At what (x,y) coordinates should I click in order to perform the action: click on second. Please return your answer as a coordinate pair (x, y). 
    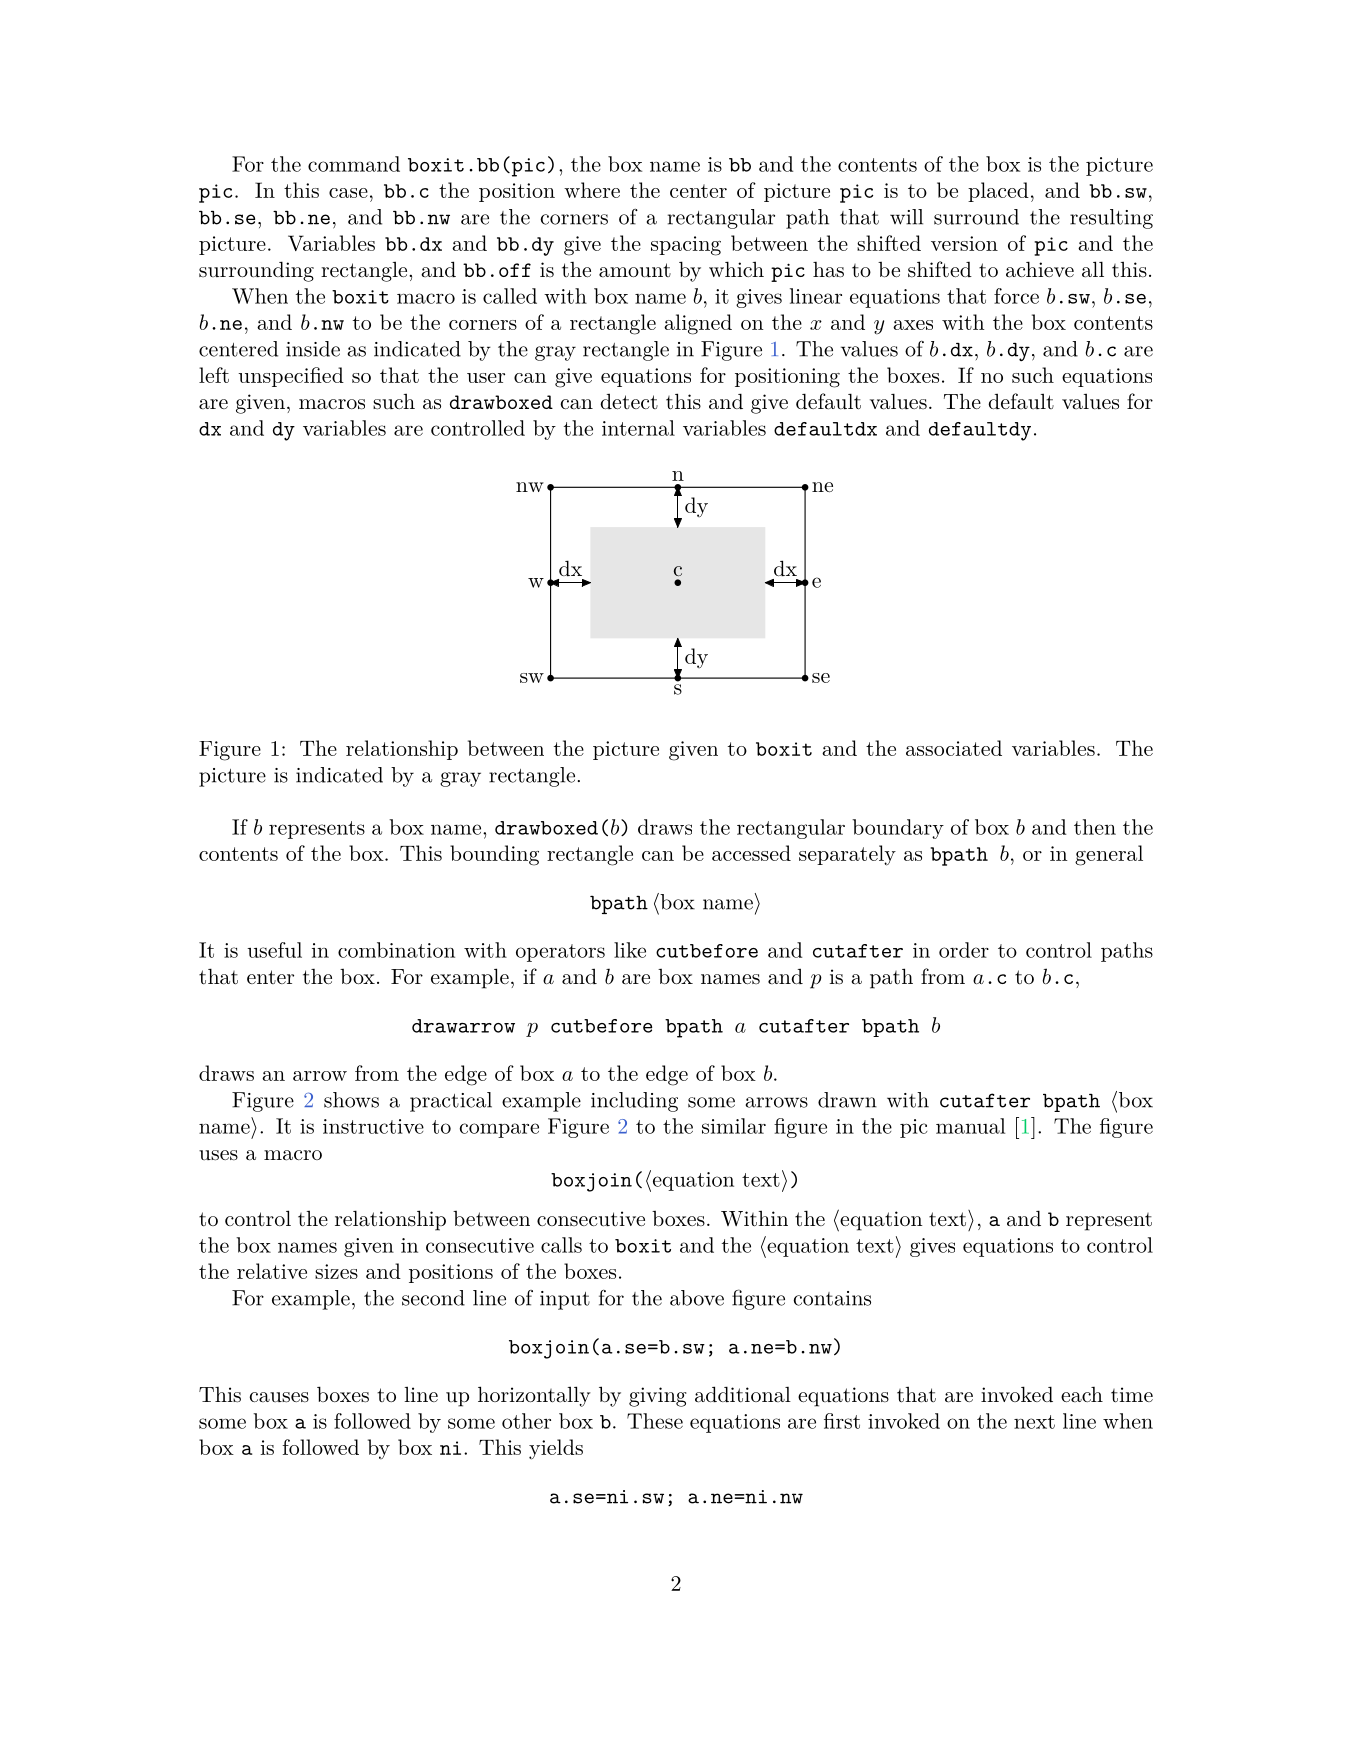
    Looking at the image, I should click on (433, 1298).
